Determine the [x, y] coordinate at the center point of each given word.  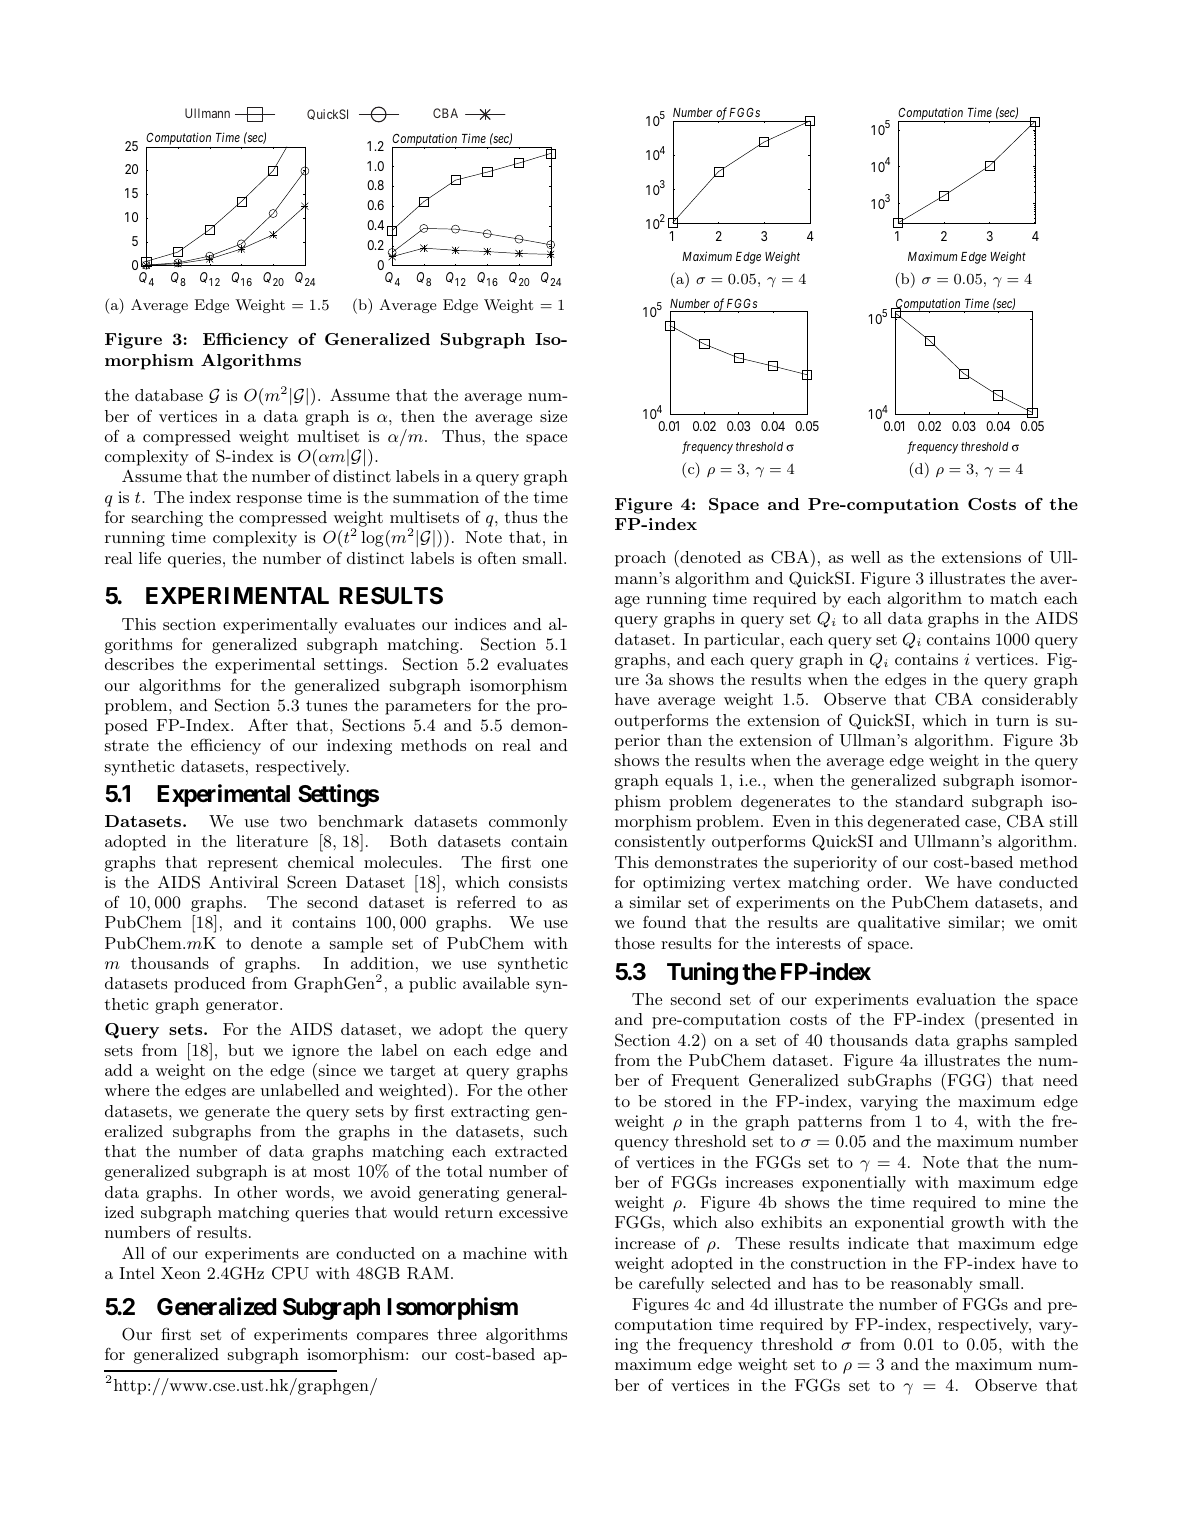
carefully [671, 1284]
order [888, 882]
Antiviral [243, 881]
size [553, 416]
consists [538, 882]
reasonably [932, 1285]
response [269, 501]
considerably [1030, 701]
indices [480, 624]
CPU [290, 1273]
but [241, 1050]
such [551, 1131]
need [1060, 1080]
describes [139, 664]
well [865, 557]
